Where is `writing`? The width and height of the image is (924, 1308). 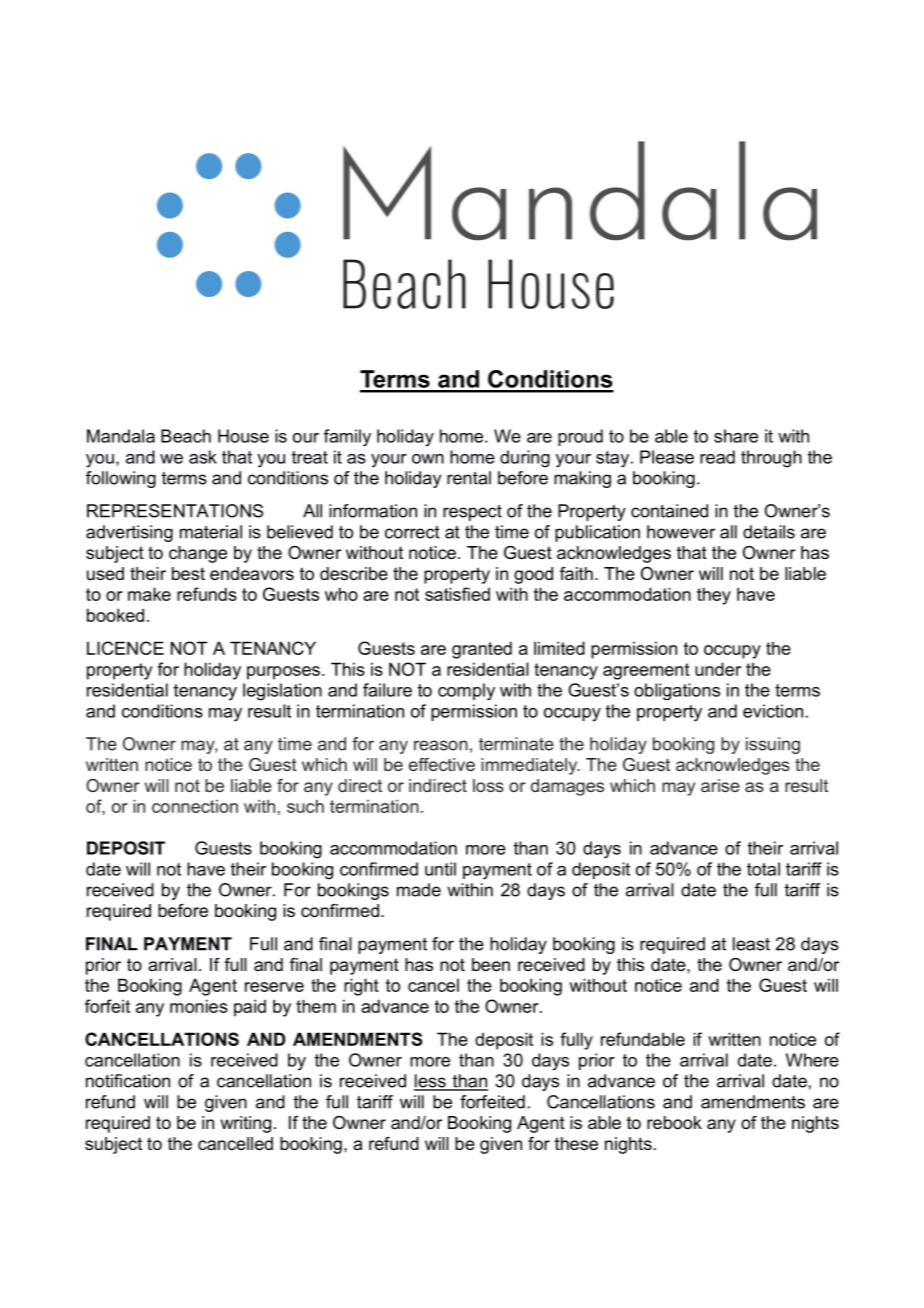 writing is located at coordinates (246, 1124).
